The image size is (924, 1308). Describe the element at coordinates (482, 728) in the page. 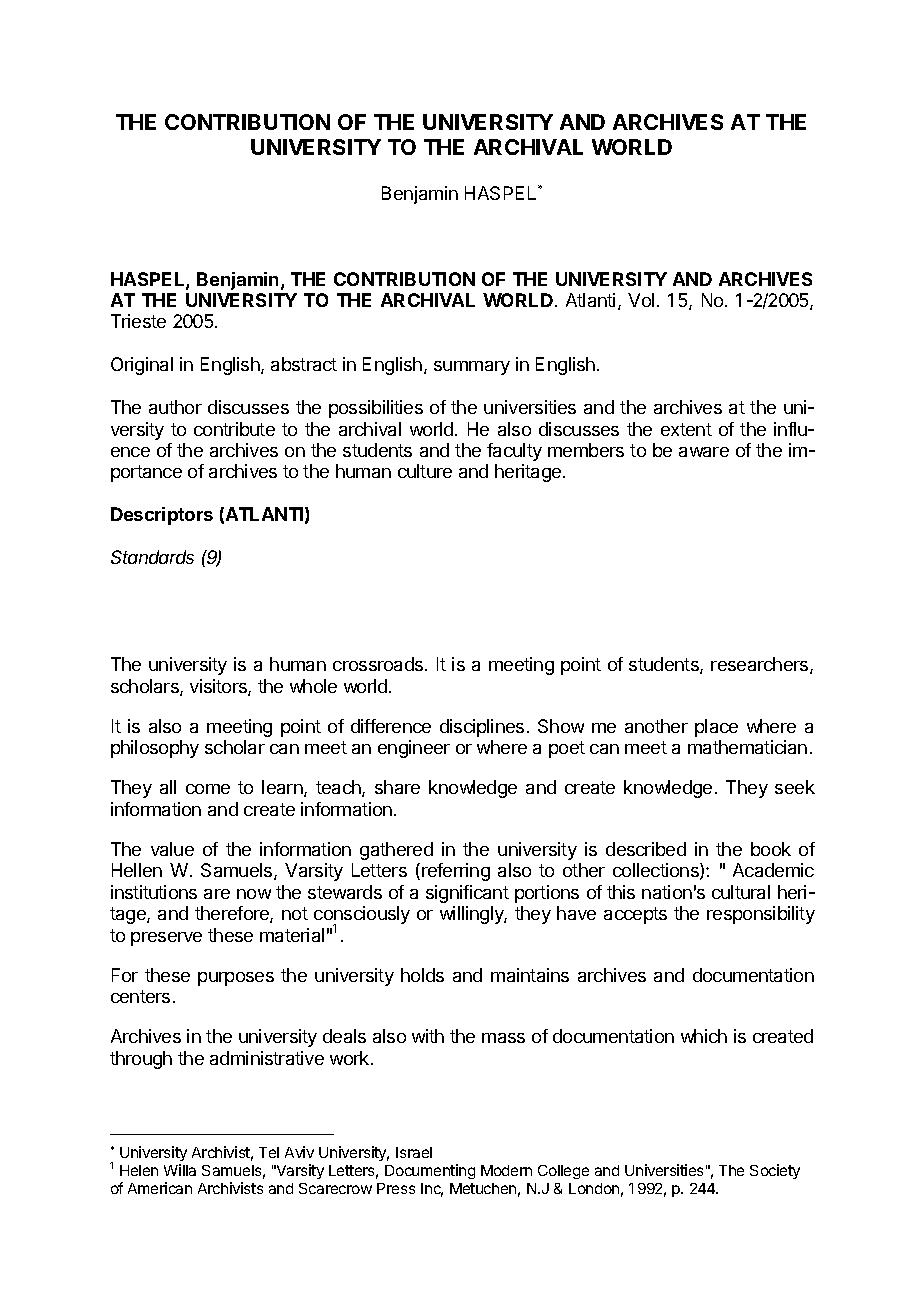

I see `disciplines` at that location.
